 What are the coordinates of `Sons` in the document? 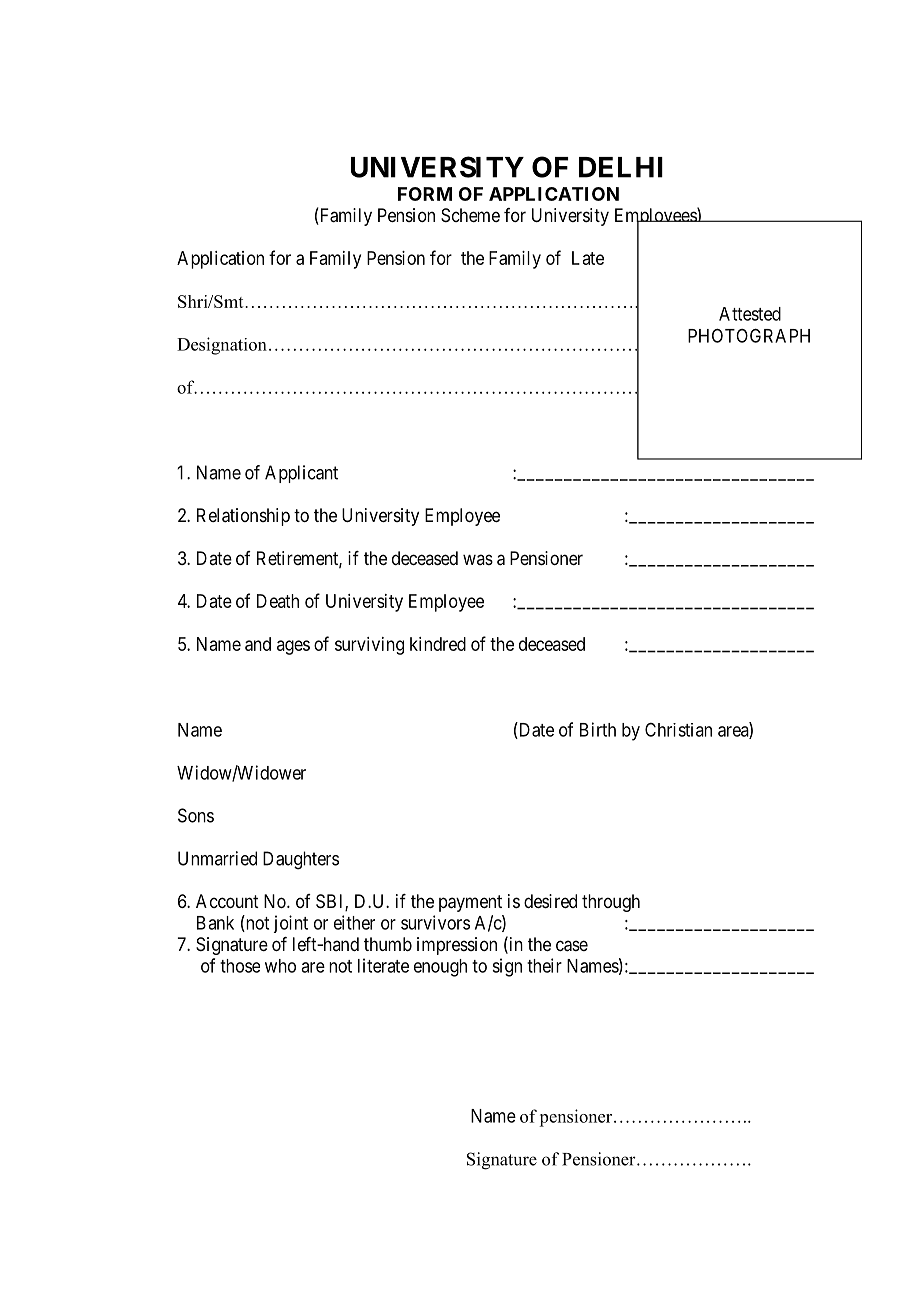 It's located at (196, 815).
